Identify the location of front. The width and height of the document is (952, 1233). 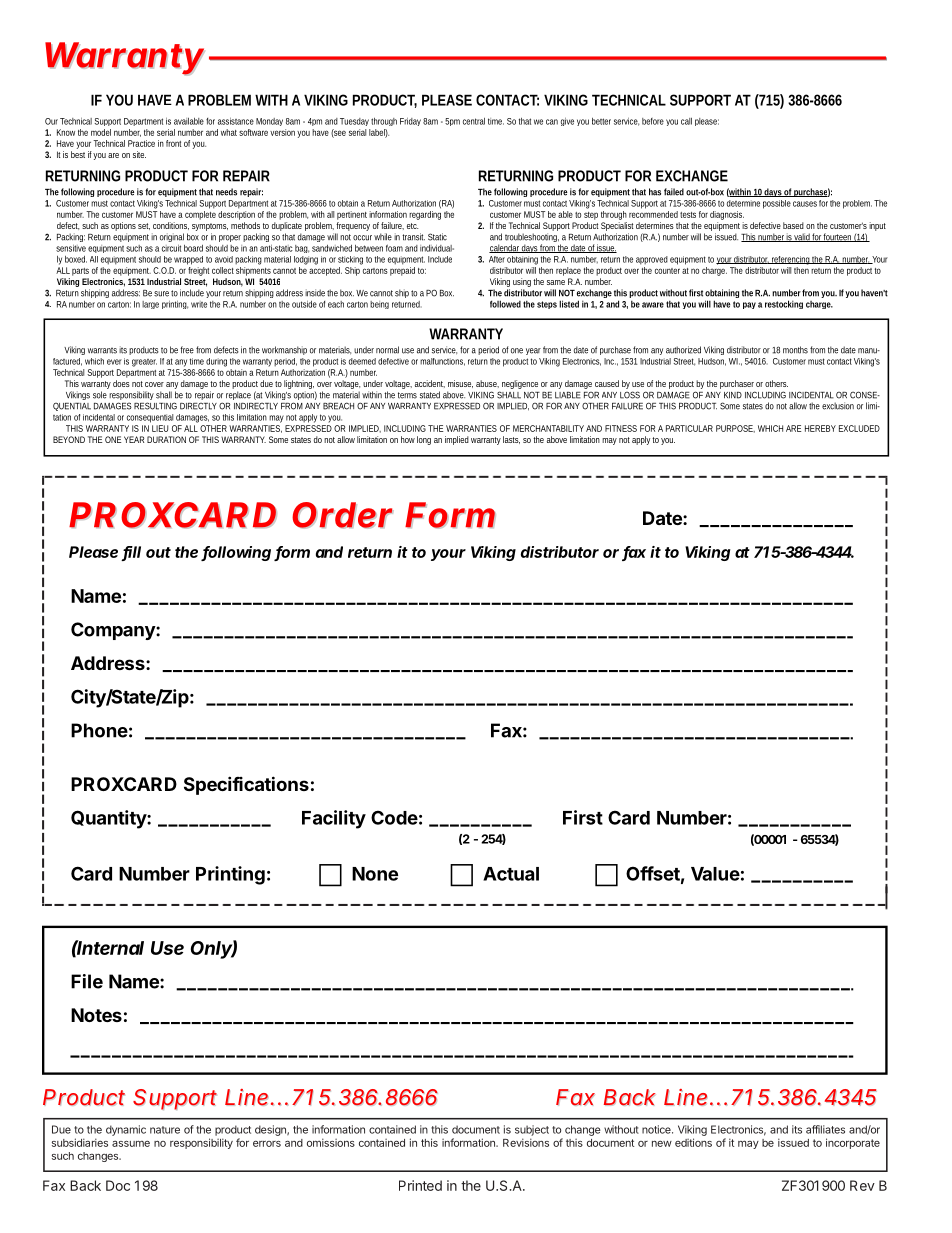
(174, 143).
